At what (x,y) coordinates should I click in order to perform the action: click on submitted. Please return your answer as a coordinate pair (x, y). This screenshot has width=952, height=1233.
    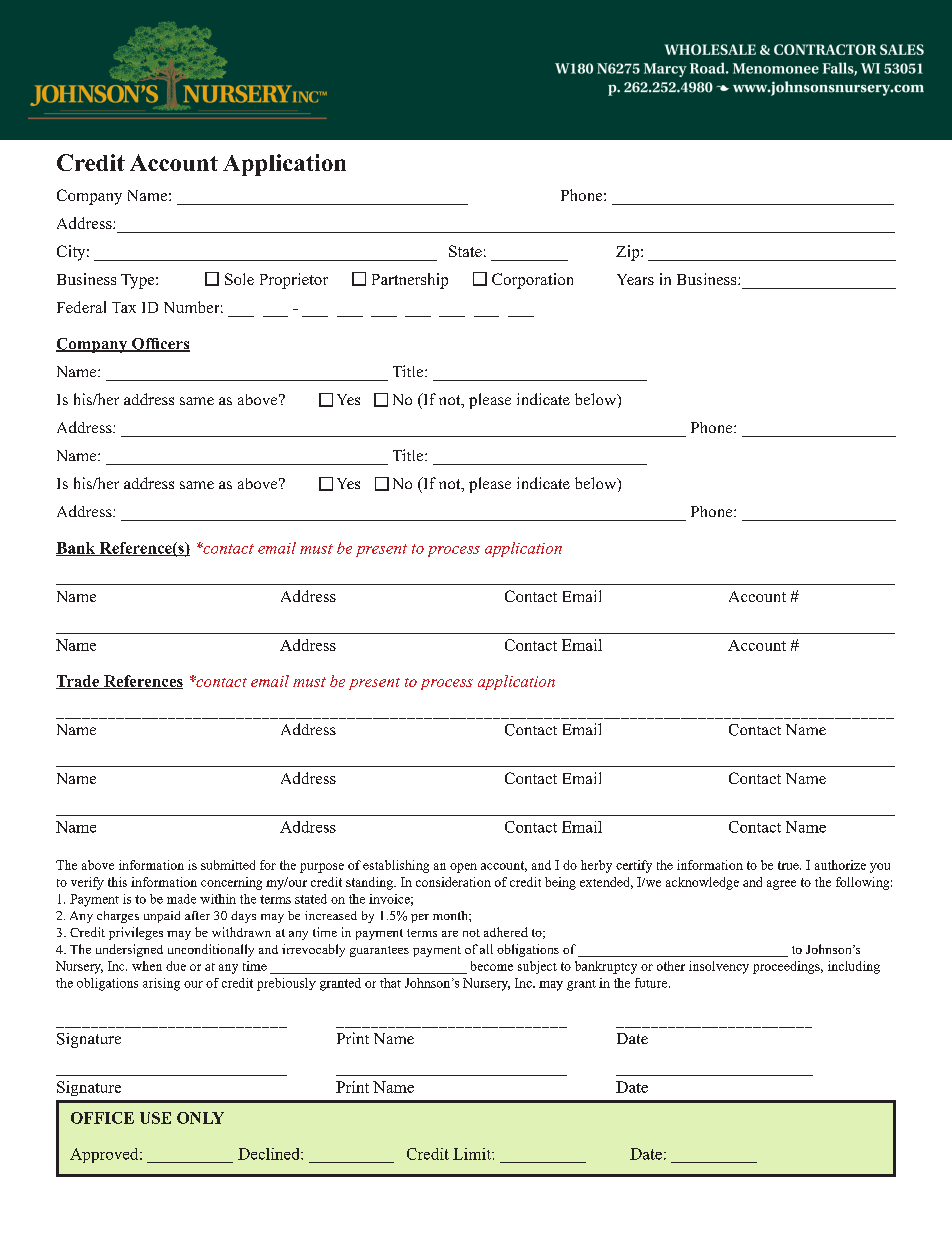
    Looking at the image, I should click on (228, 865).
